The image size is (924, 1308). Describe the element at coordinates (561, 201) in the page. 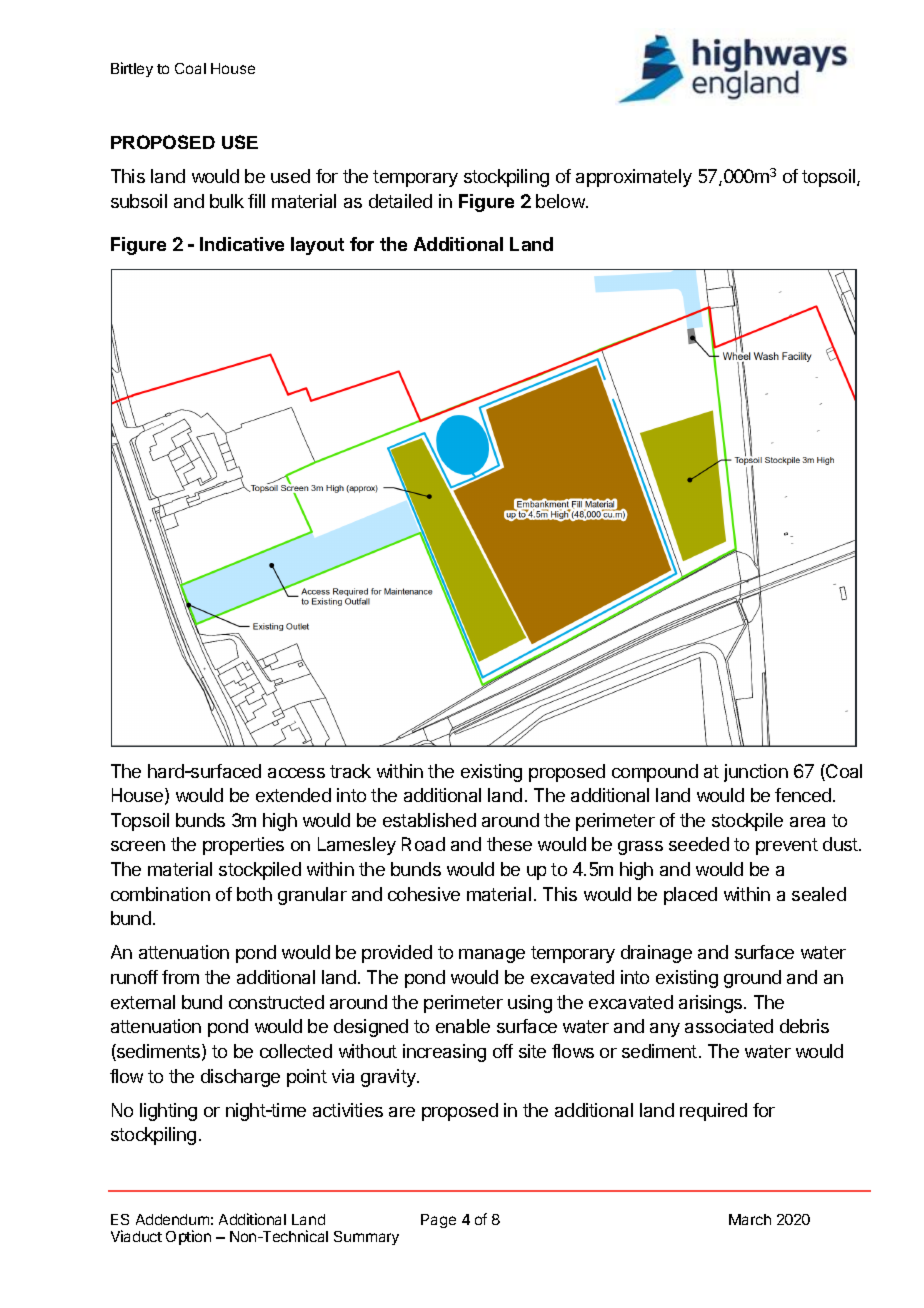

I see `below` at that location.
